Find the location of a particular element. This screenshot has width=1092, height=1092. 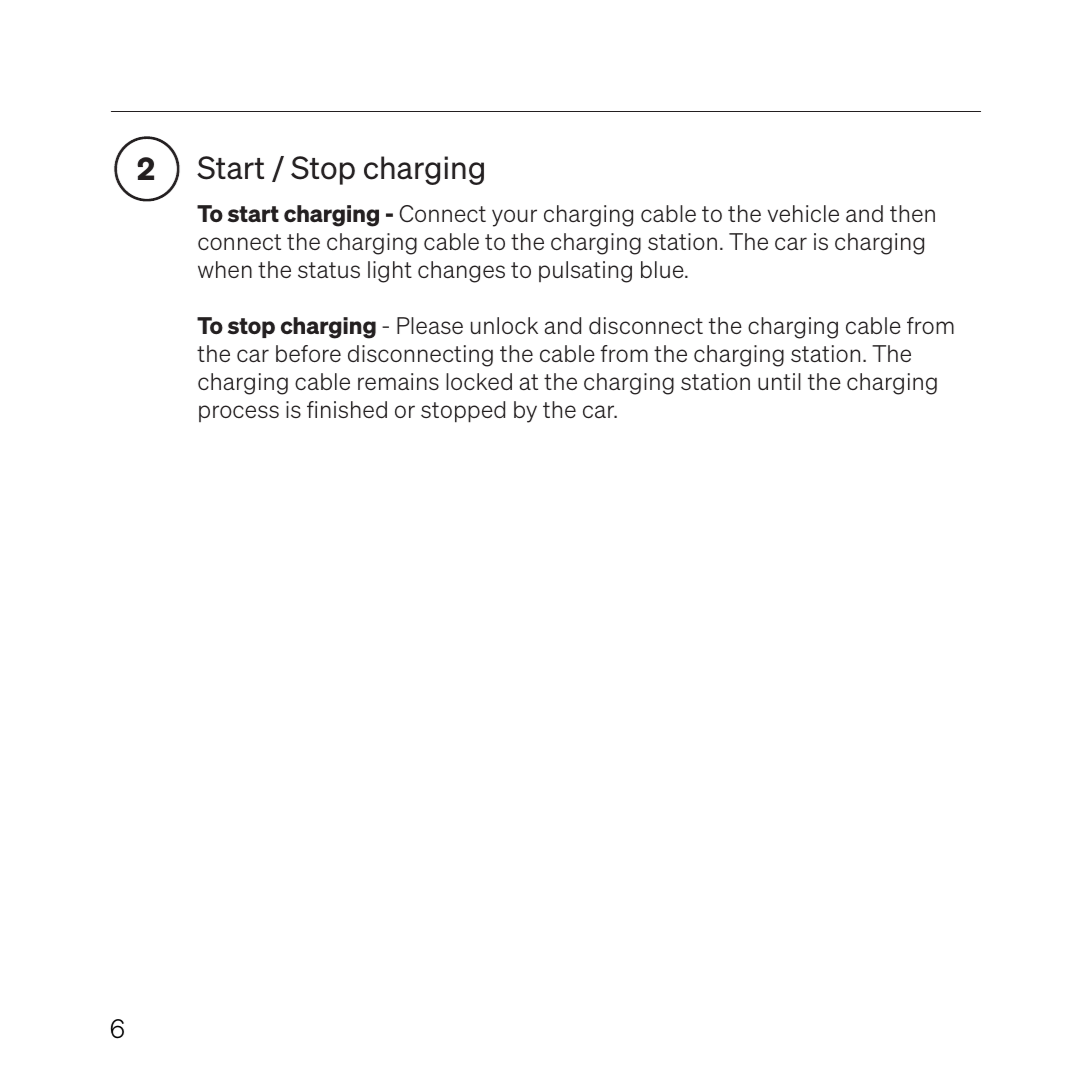

then is located at coordinates (912, 213).
